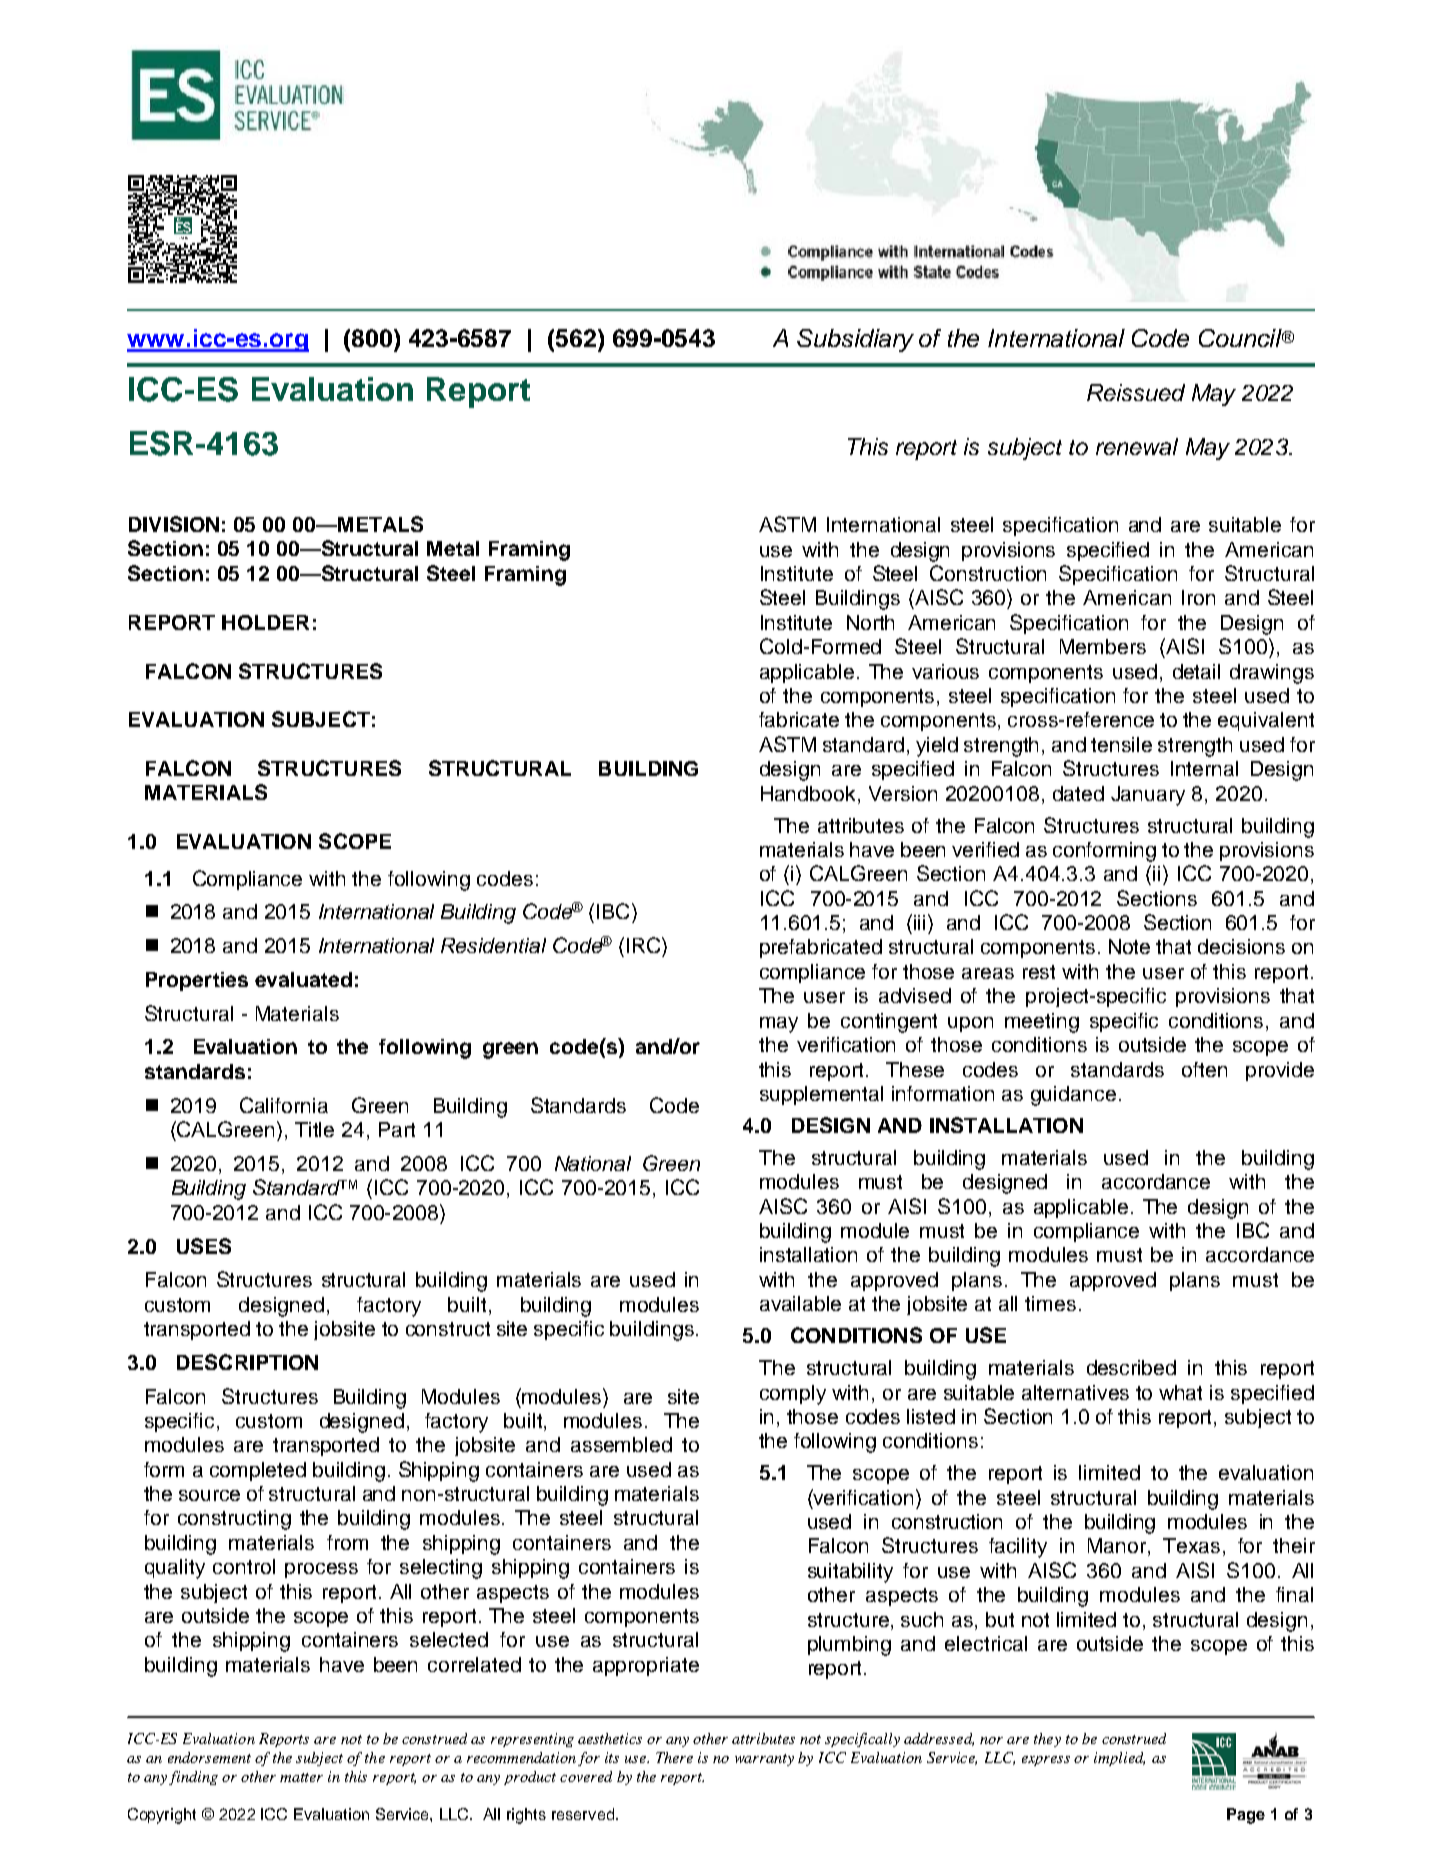 The height and width of the image is (1866, 1442). What do you see at coordinates (855, 340) in the image?
I see `Subsidiary` at bounding box center [855, 340].
